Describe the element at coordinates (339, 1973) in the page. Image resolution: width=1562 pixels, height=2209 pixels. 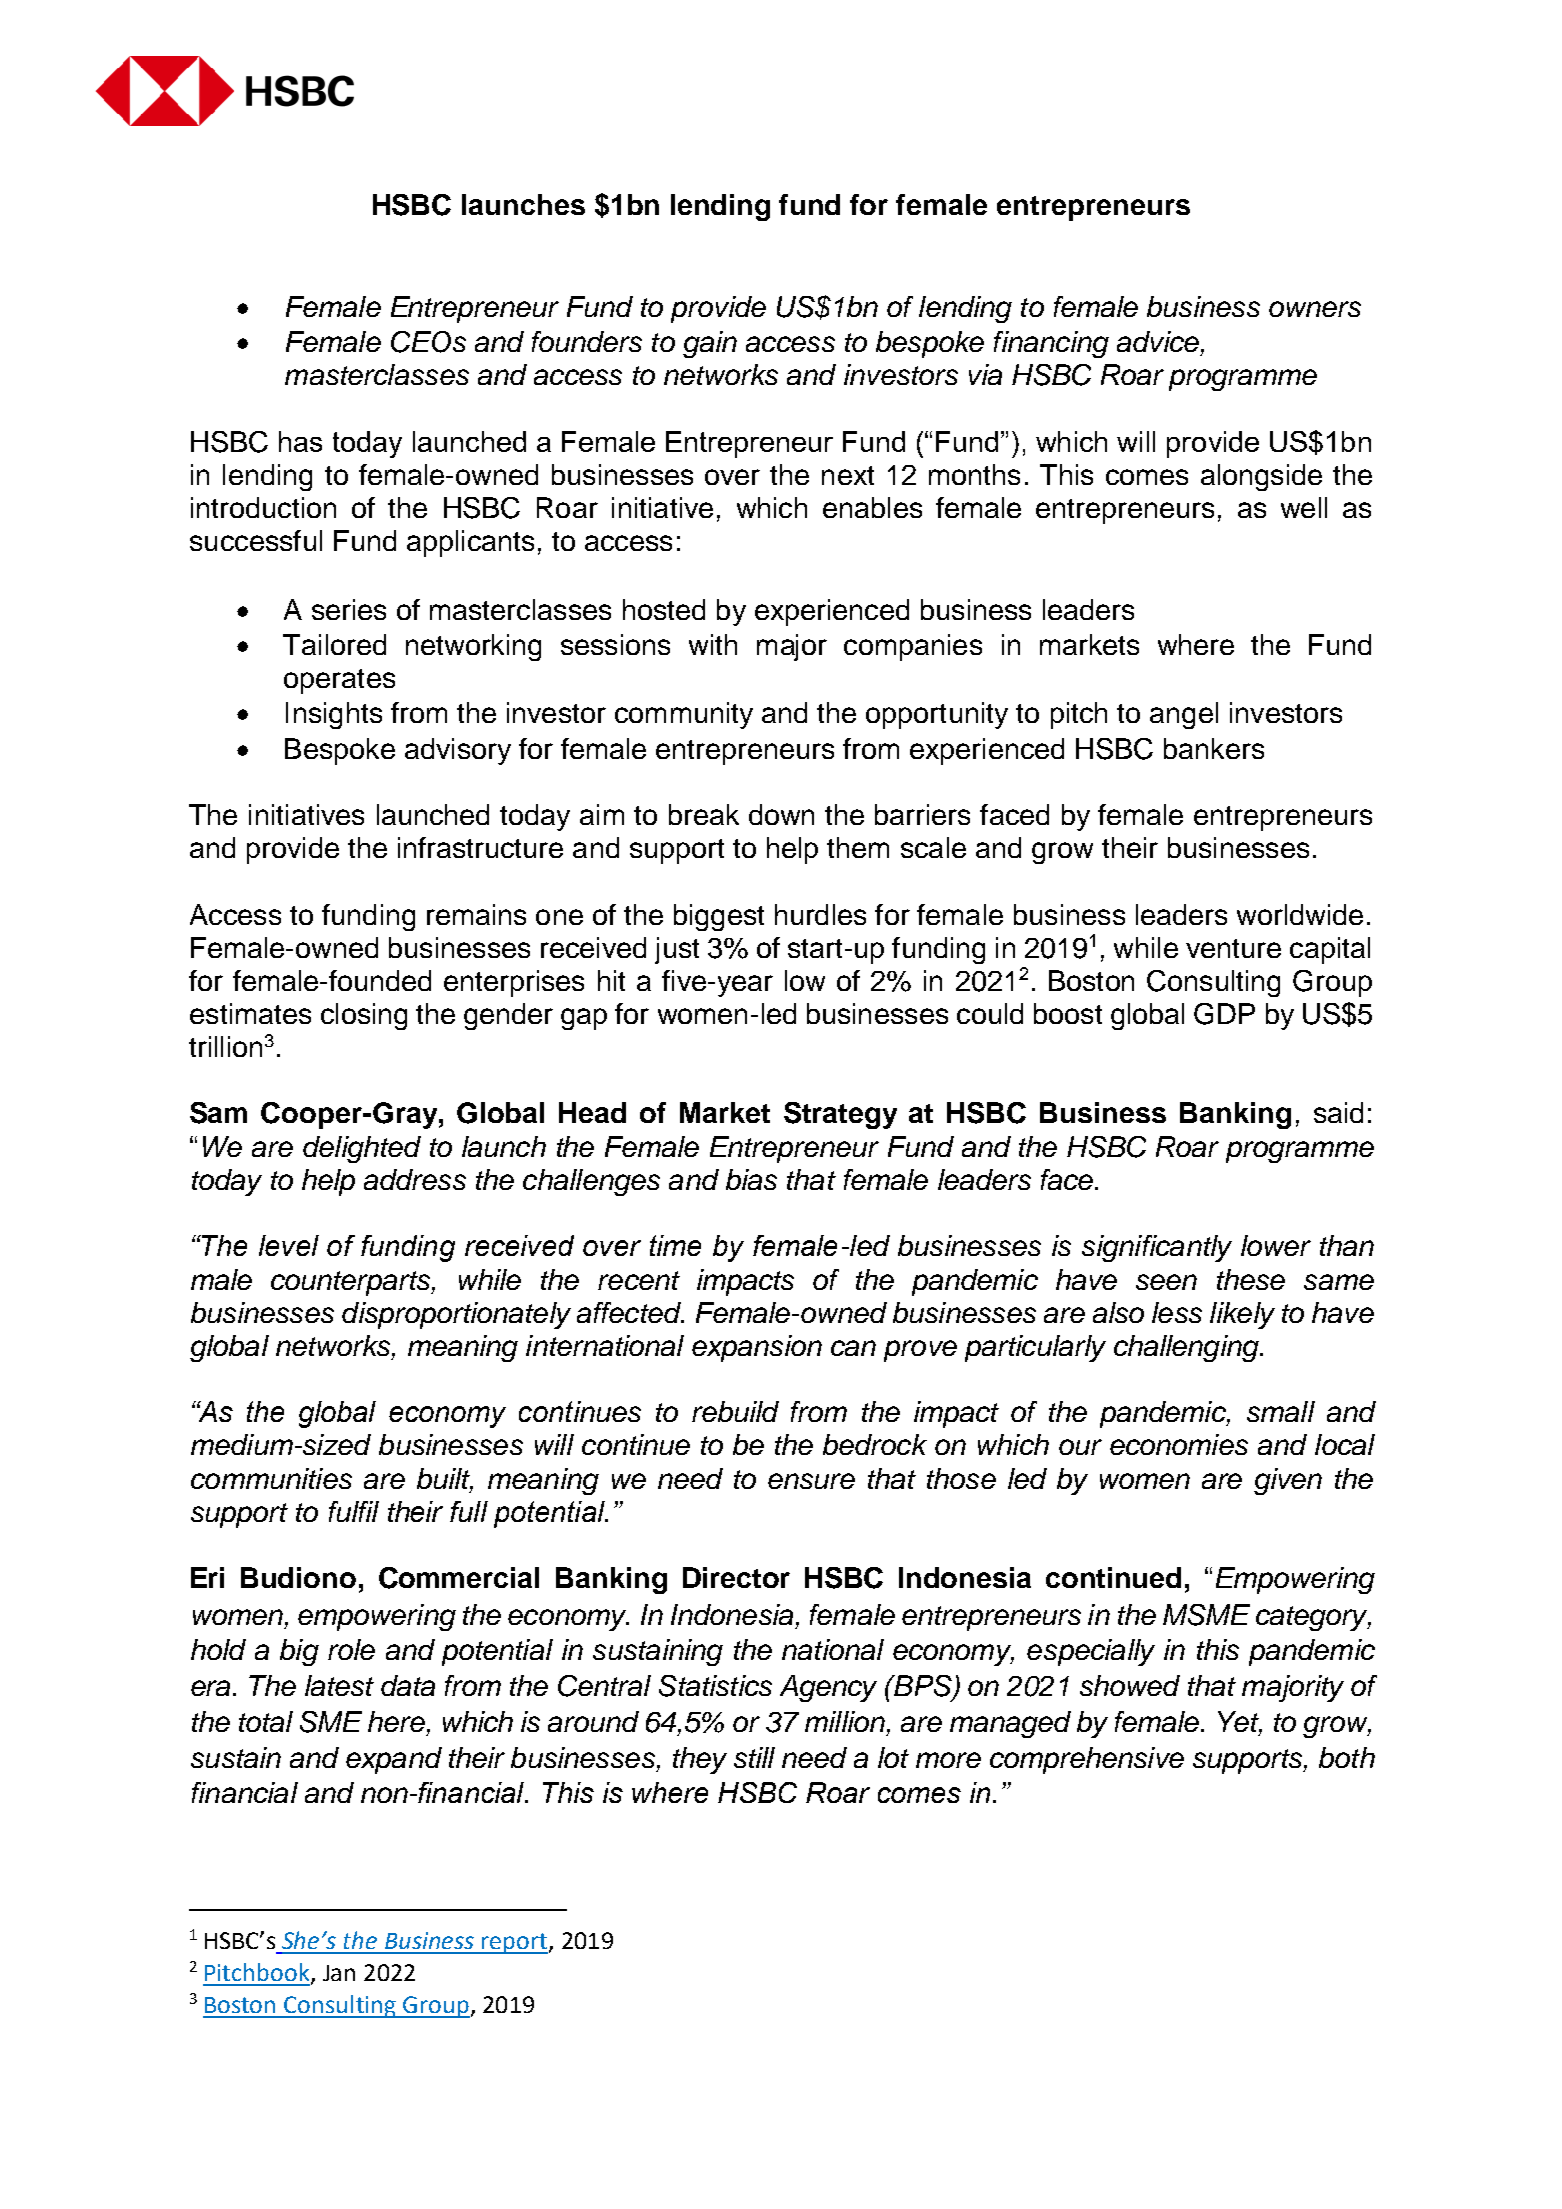
I see `Jan` at that location.
